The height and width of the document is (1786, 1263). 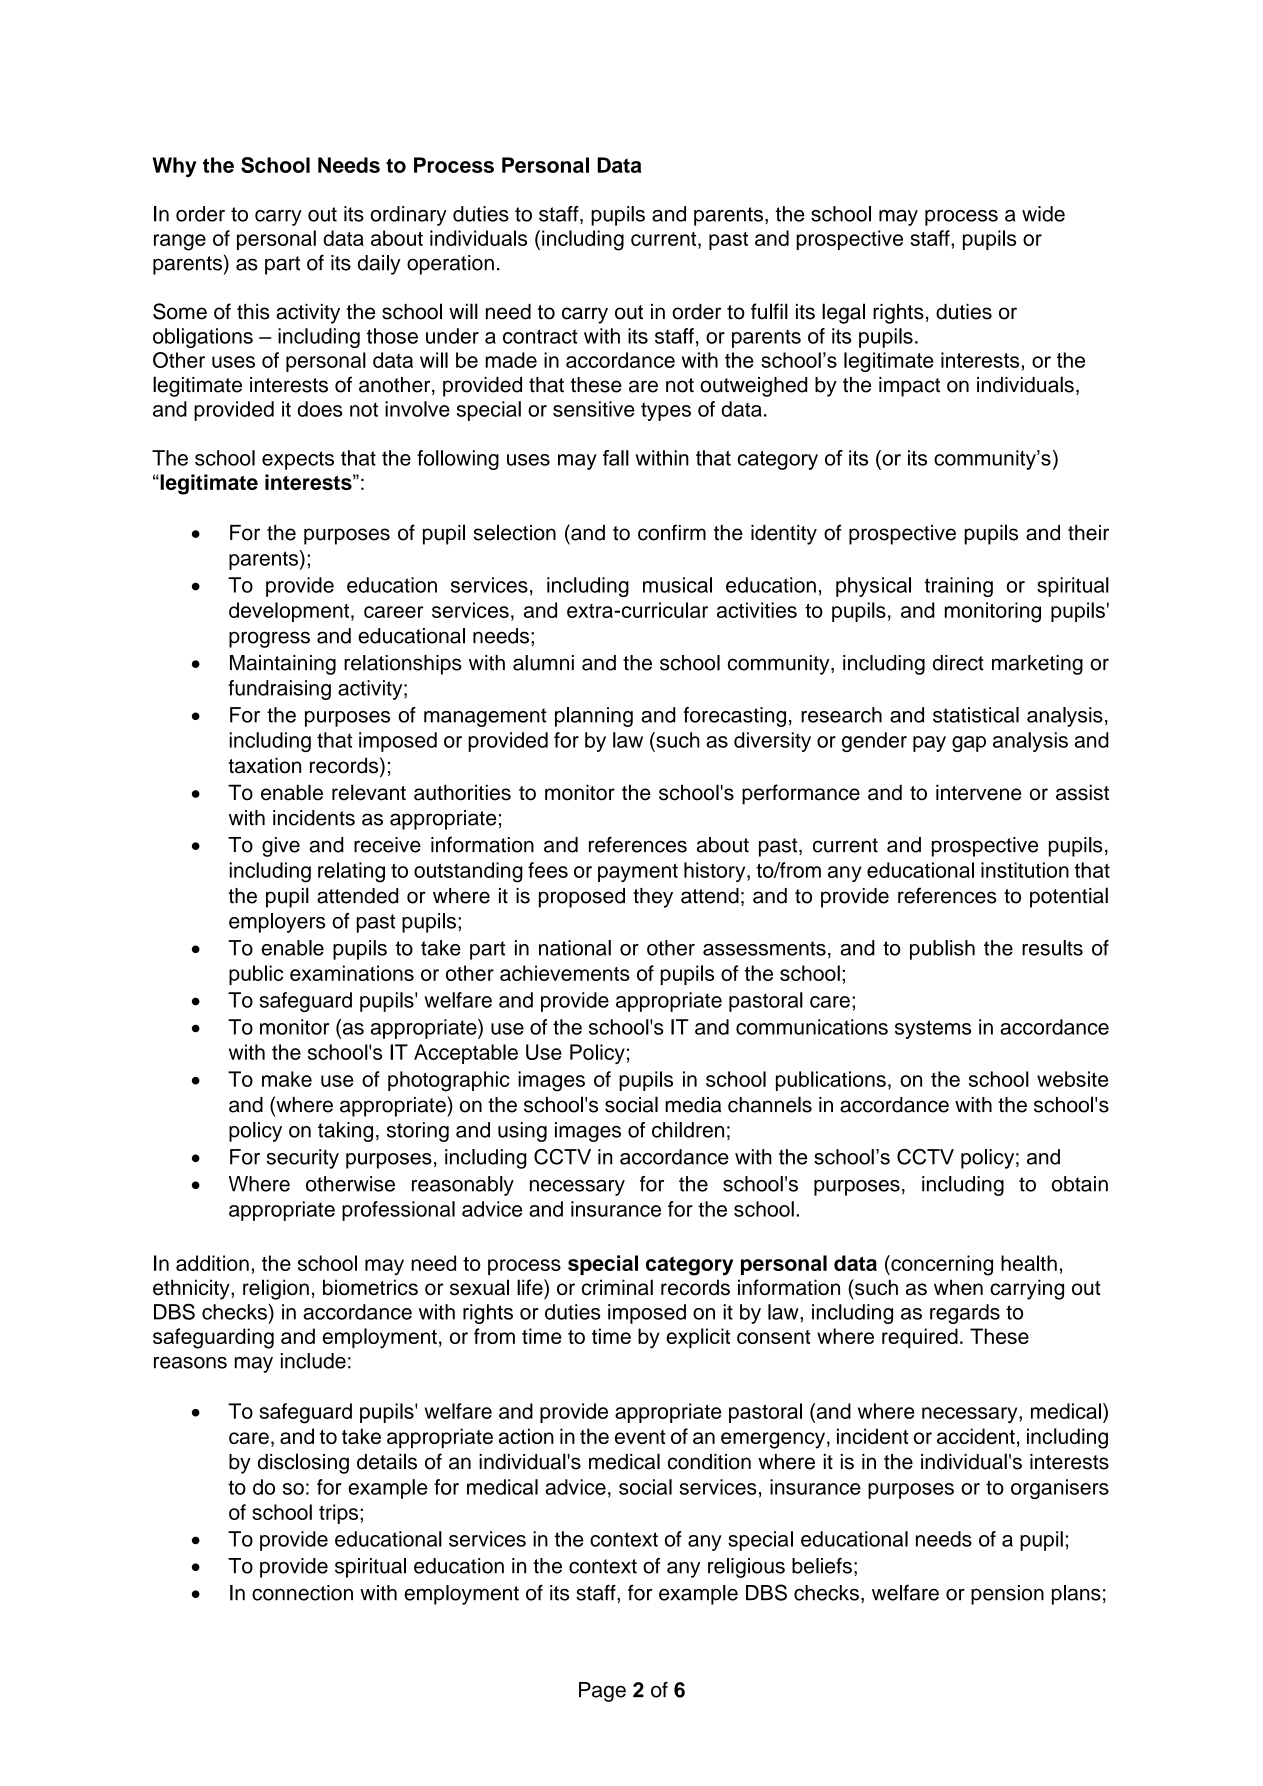 What do you see at coordinates (1080, 1184) in the document?
I see `obtain` at bounding box center [1080, 1184].
